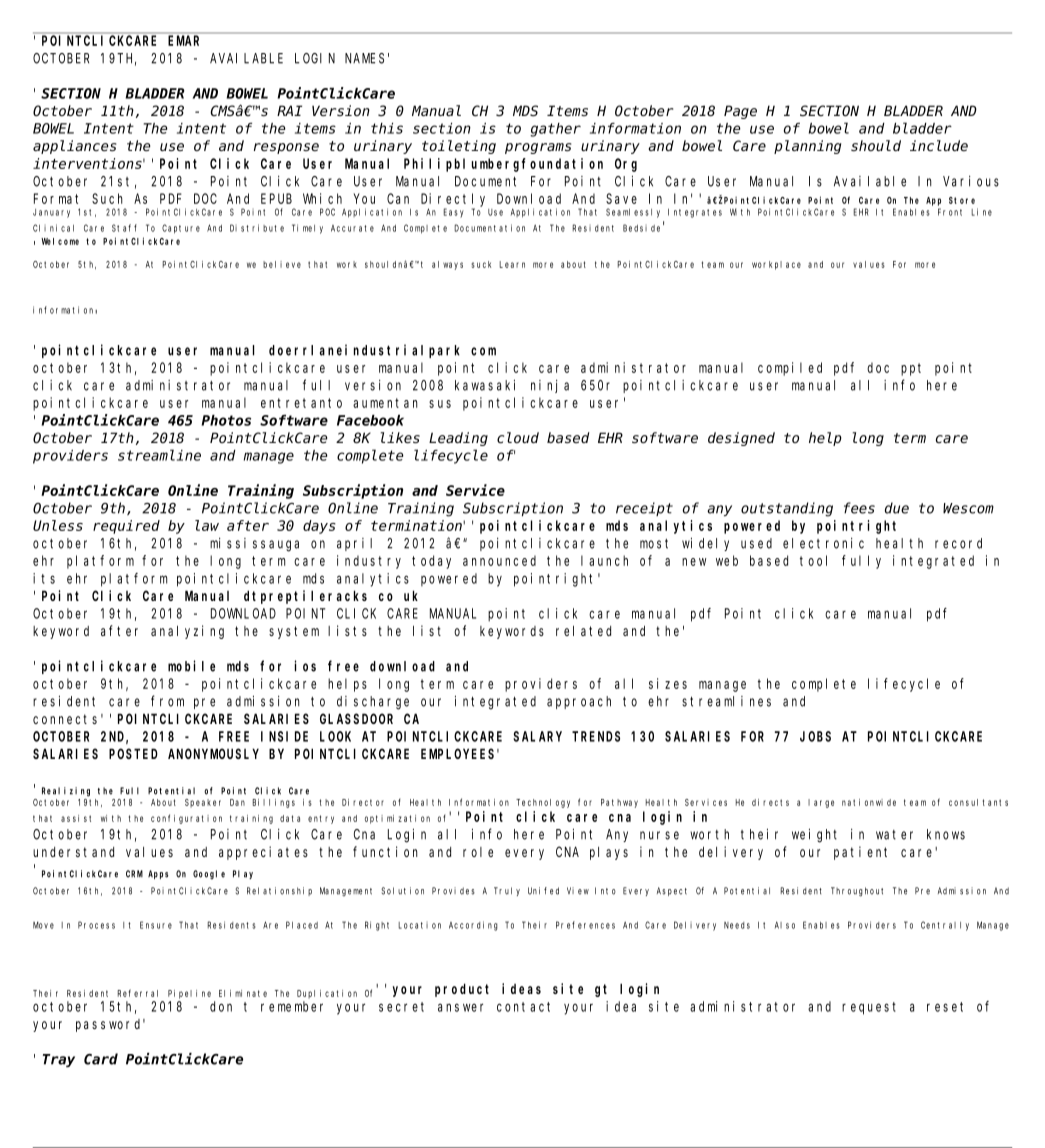  Describe the element at coordinates (187, 632) in the screenshot. I see `analyzing` at that location.
